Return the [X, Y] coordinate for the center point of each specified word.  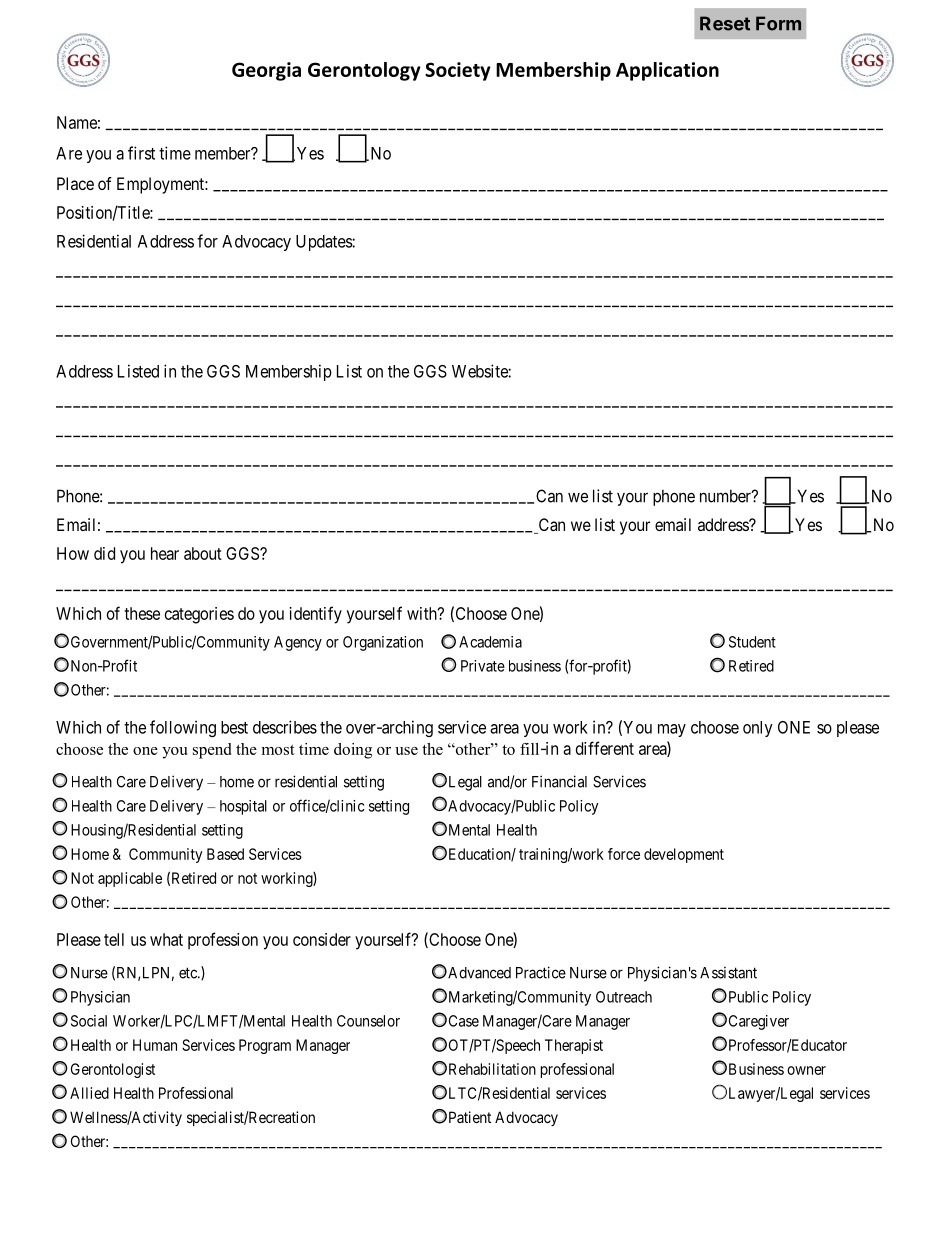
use [406, 751]
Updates [324, 243]
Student [752, 642]
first [141, 153]
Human [155, 1045]
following [183, 728]
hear [165, 553]
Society [458, 71]
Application [667, 71]
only [758, 729]
